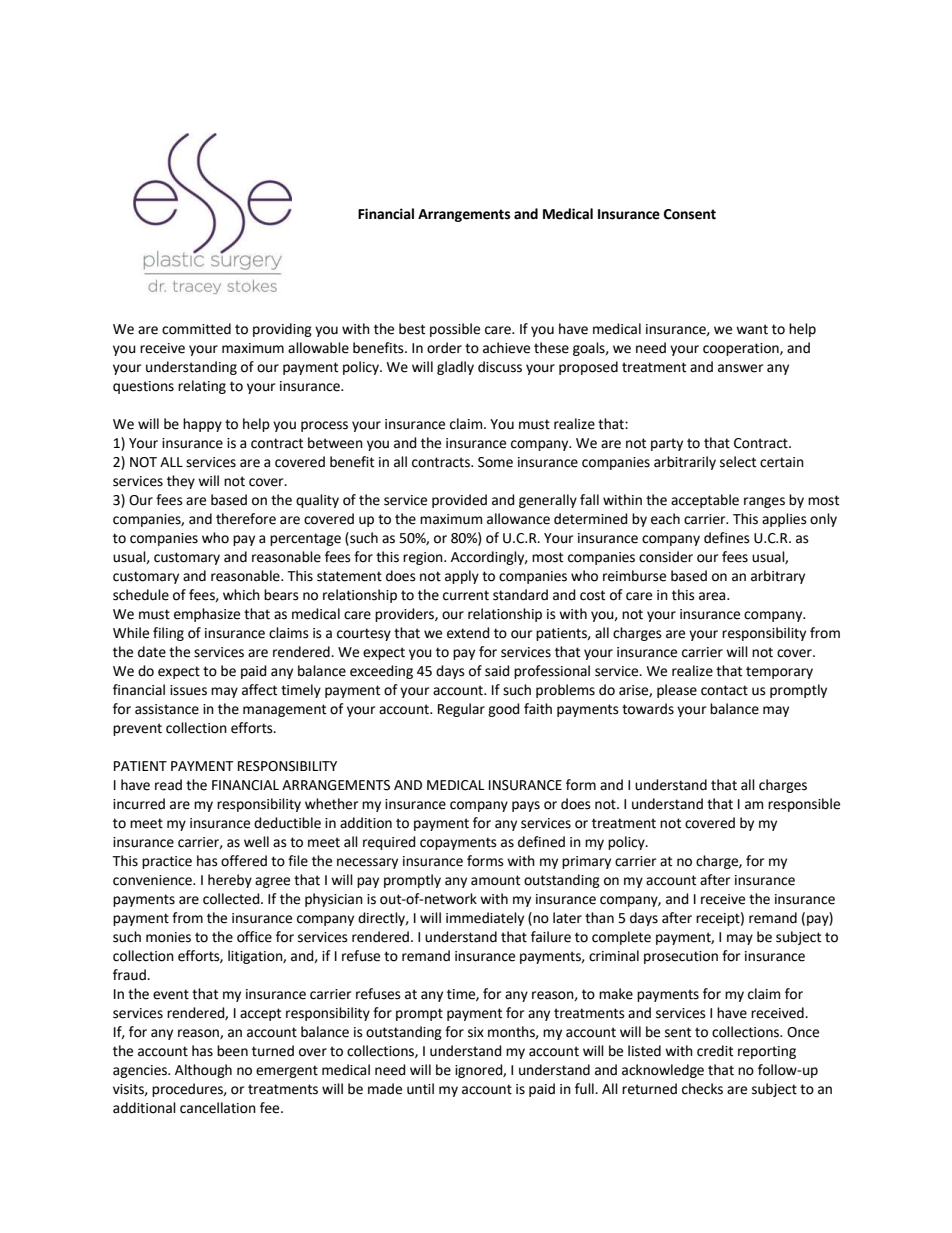 This page has width=952, height=1233. Describe the element at coordinates (203, 1071) in the page. I see `Although` at that location.
